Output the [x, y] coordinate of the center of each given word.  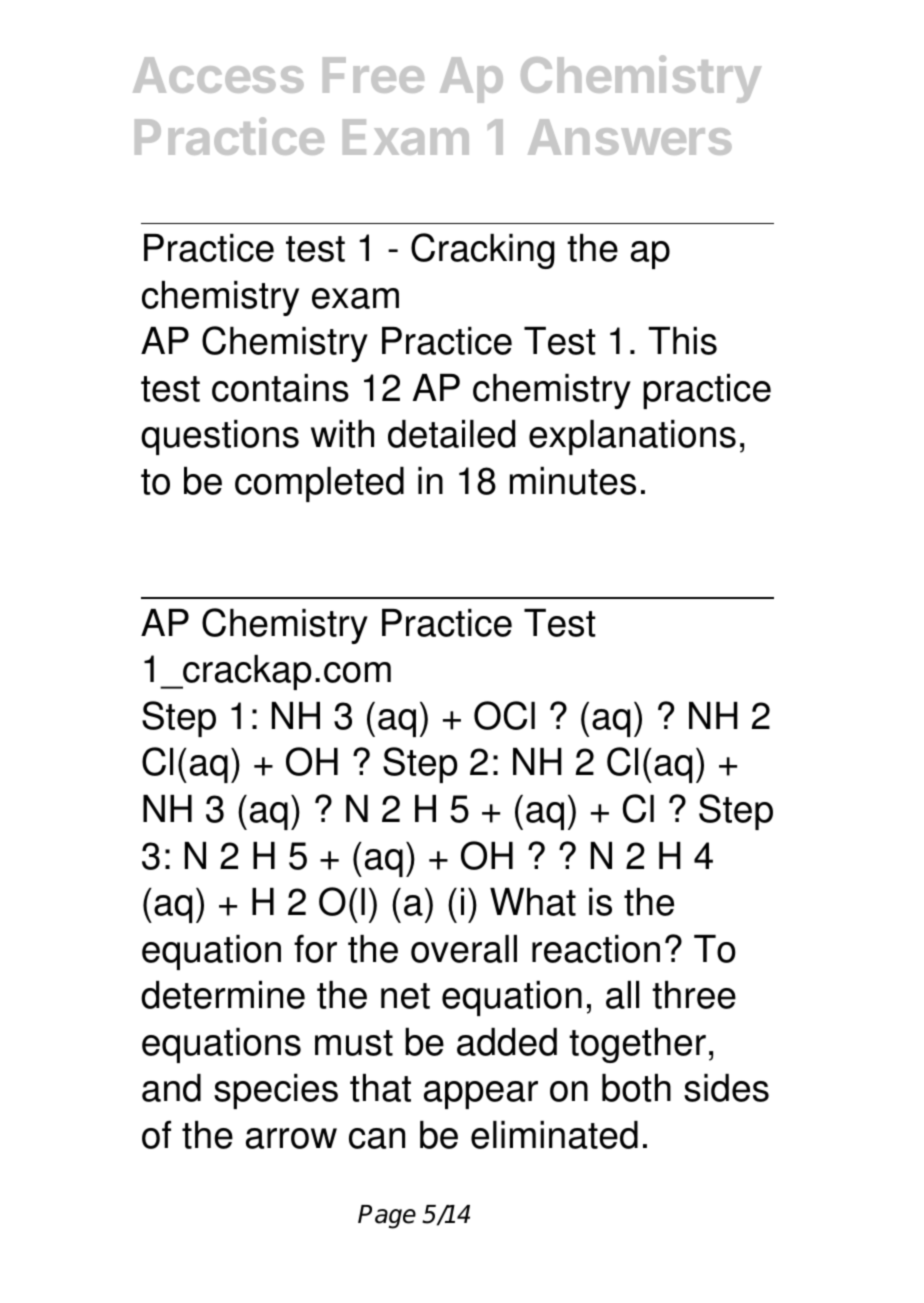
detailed [451, 434]
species [276, 1091]
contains [280, 388]
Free [373, 75]
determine [223, 995]
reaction [596, 949]
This [682, 341]
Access [218, 75]
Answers [630, 137]
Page [387, 1217]
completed [319, 484]
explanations [632, 437]
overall [464, 949]
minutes [573, 481]
